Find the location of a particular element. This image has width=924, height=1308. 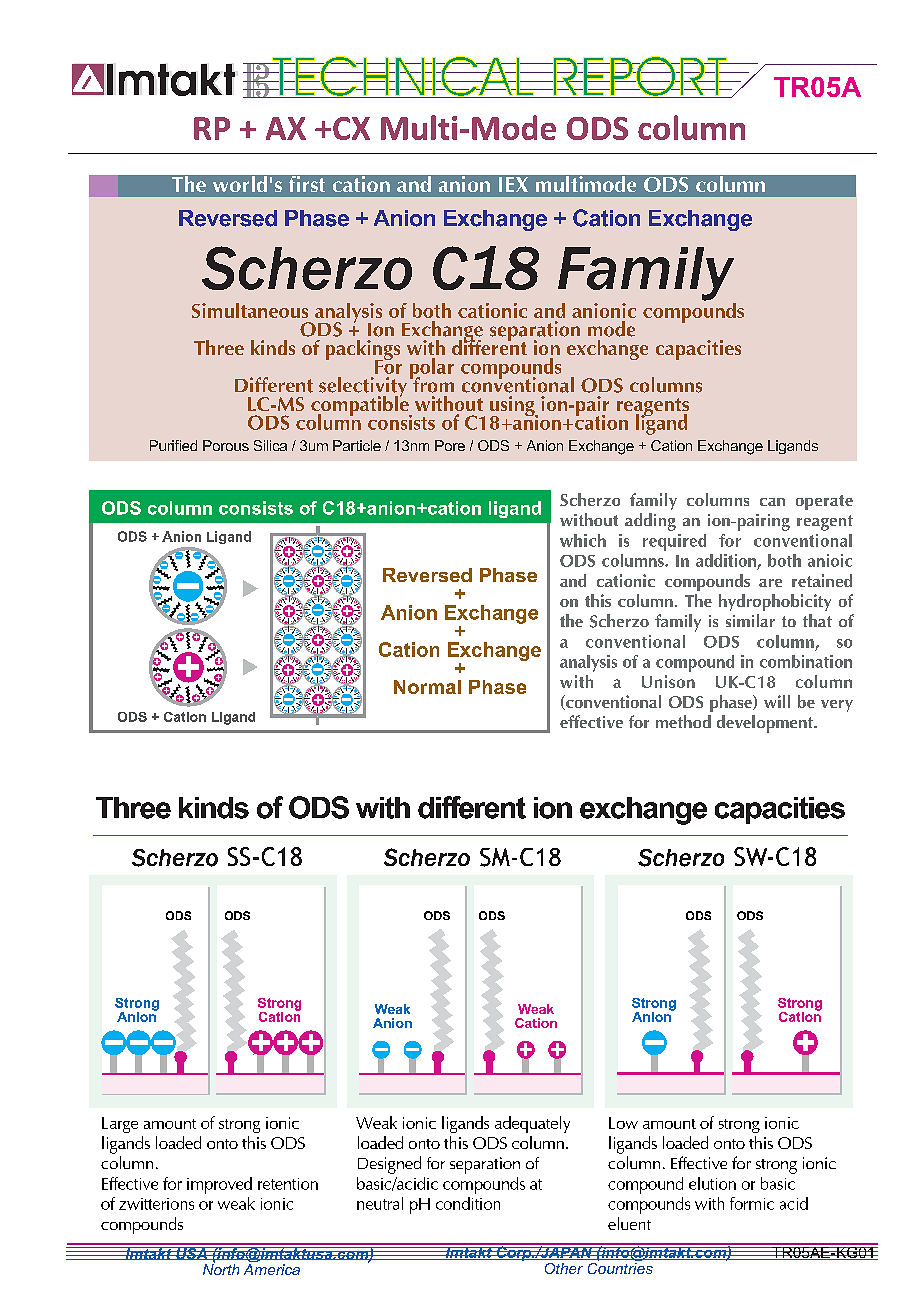

Unison is located at coordinates (668, 681).
